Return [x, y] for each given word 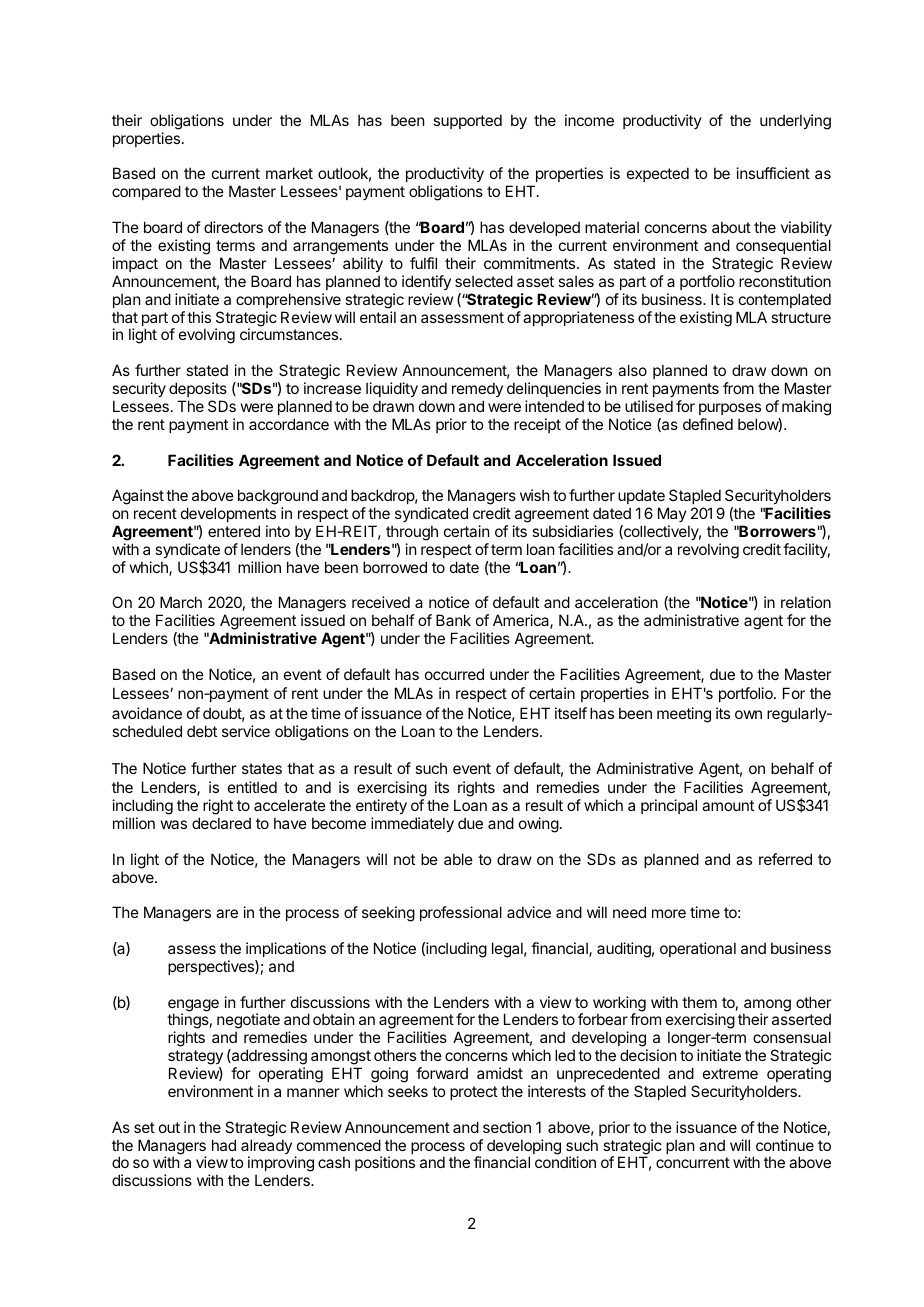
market [289, 173]
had [224, 1145]
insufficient [773, 173]
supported [467, 121]
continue [785, 1145]
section [507, 1127]
